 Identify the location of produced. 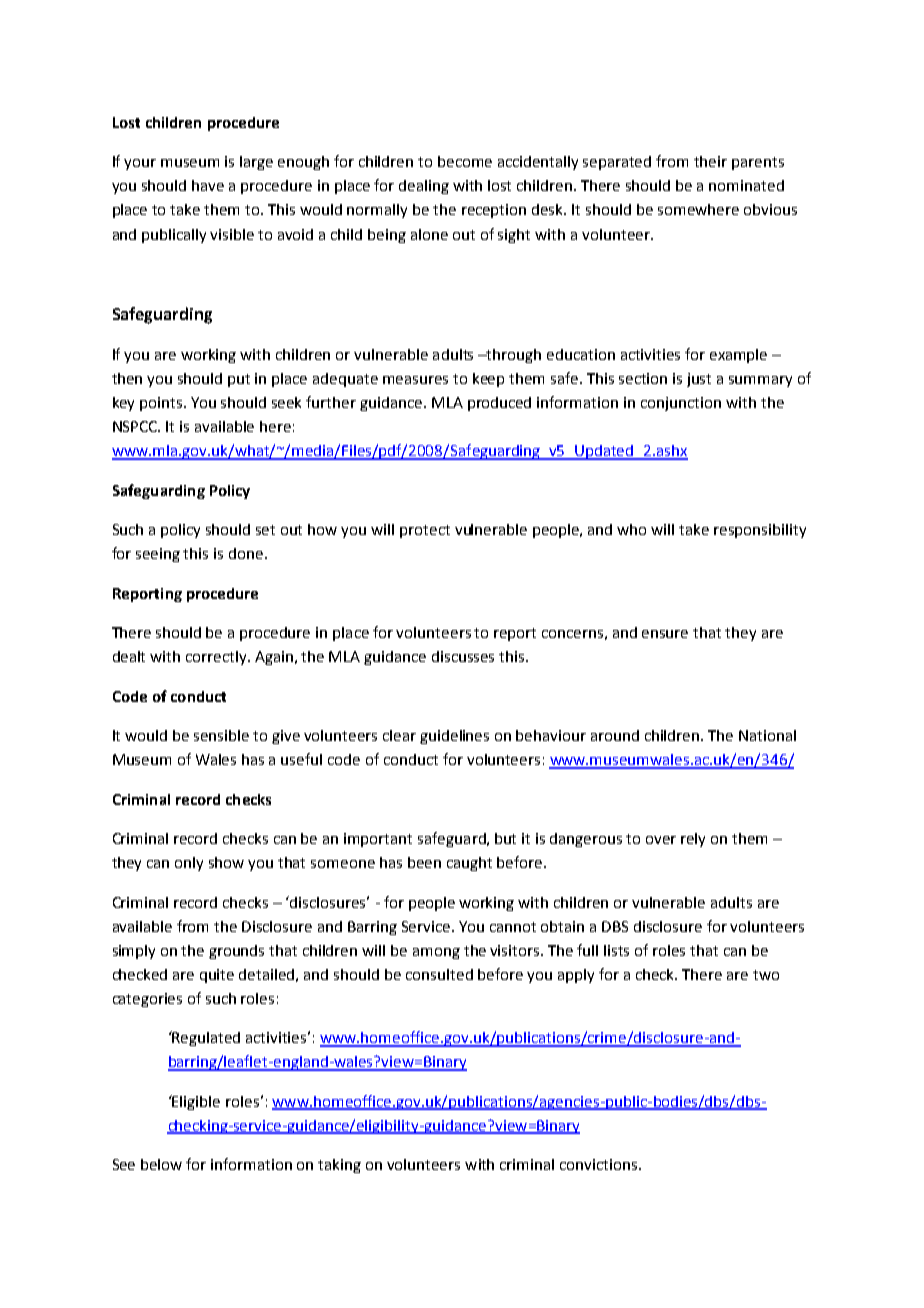
(499, 404).
